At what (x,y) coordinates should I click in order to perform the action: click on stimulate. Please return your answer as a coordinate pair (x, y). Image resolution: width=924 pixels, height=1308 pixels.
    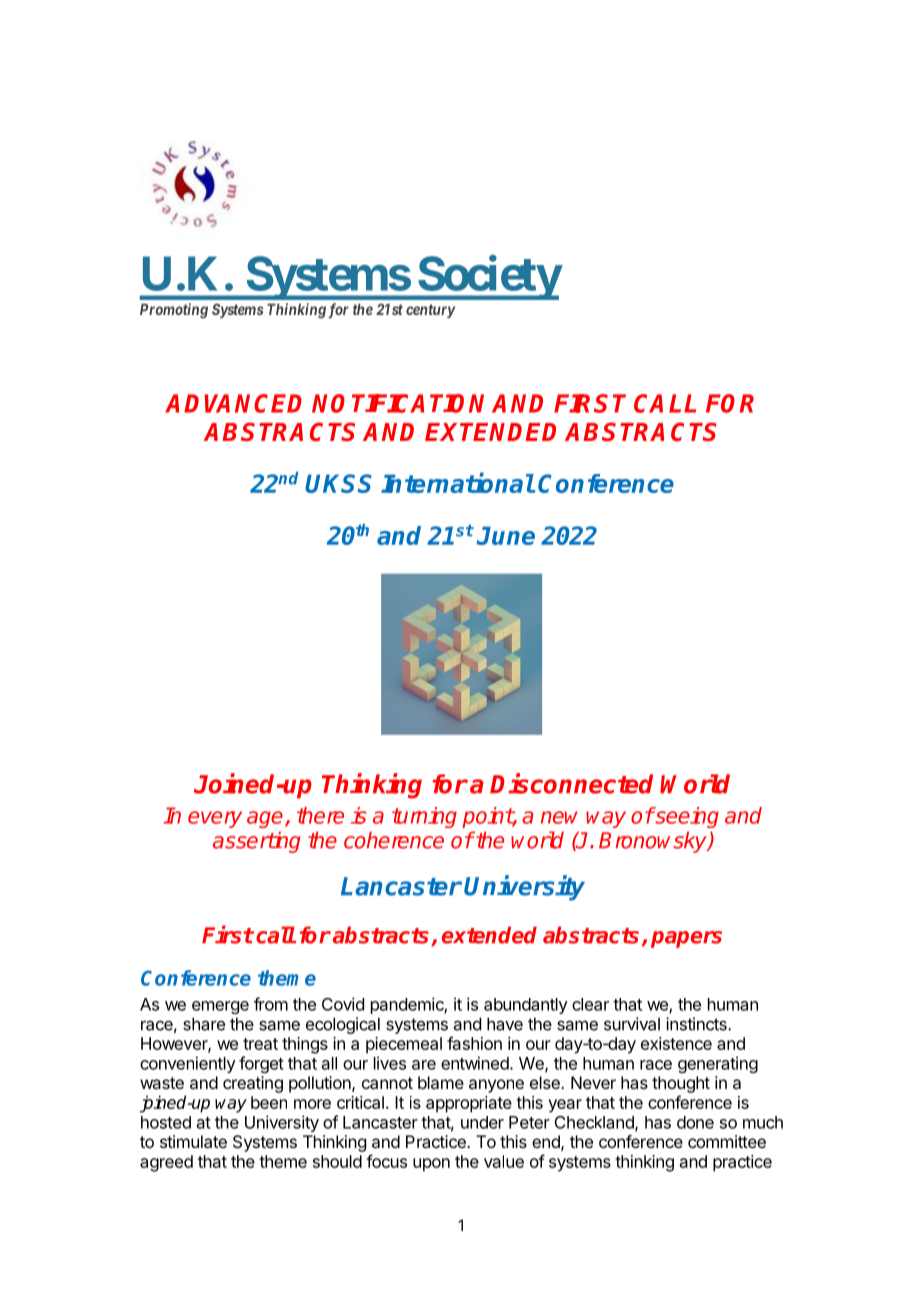
    Looking at the image, I should click on (193, 1141).
